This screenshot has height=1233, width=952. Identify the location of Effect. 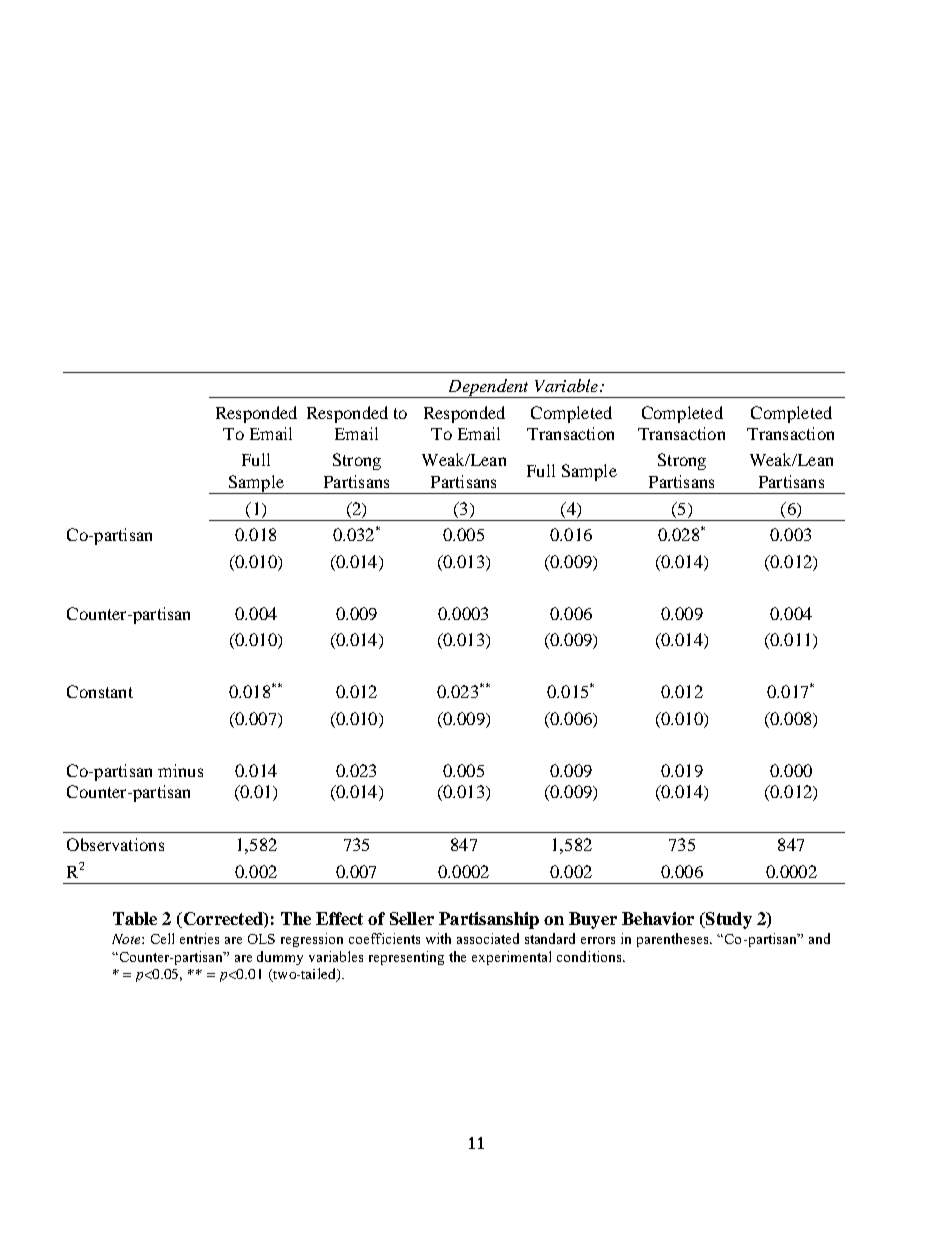
(339, 918).
